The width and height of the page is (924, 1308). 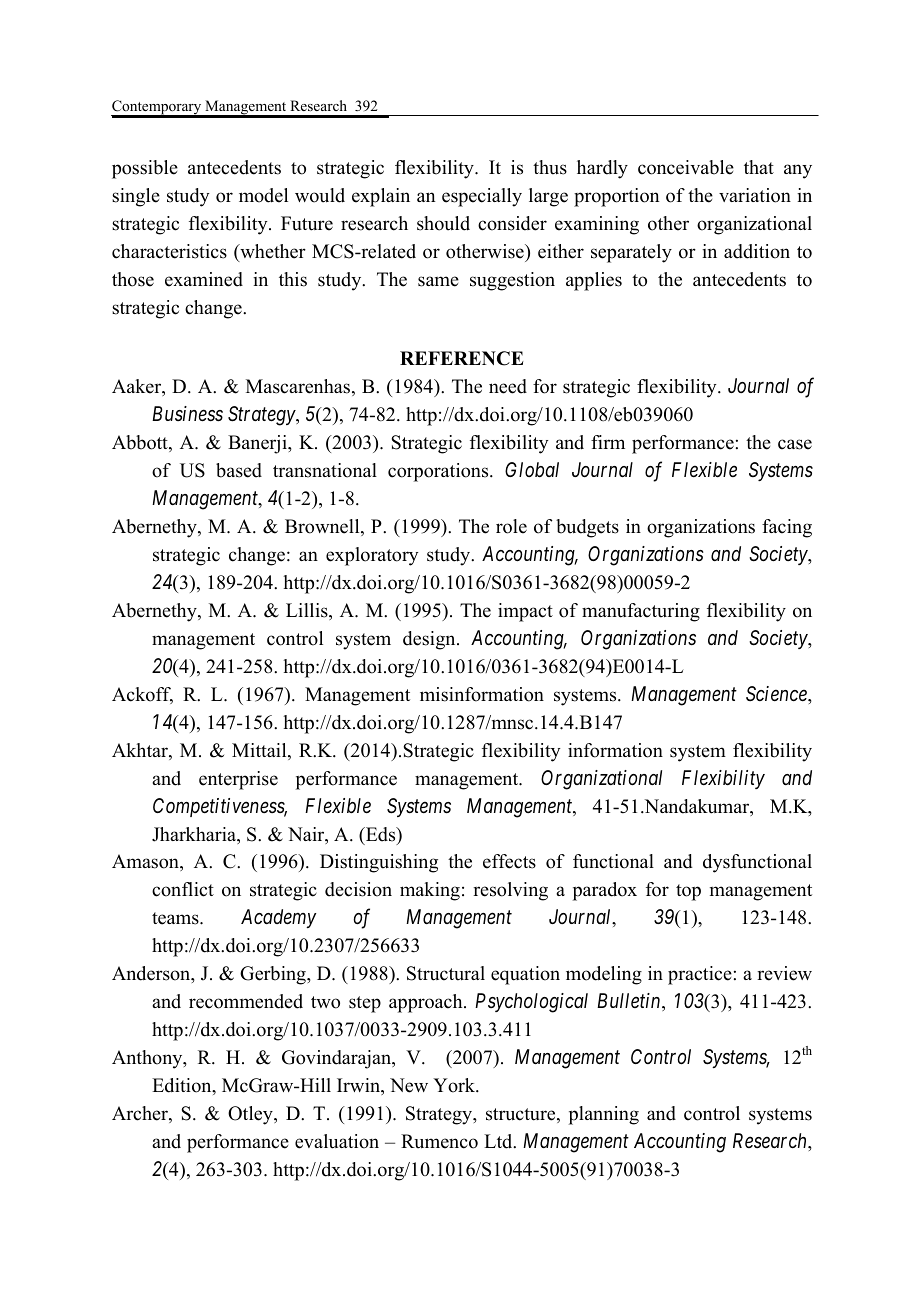 I want to click on top, so click(x=688, y=892).
